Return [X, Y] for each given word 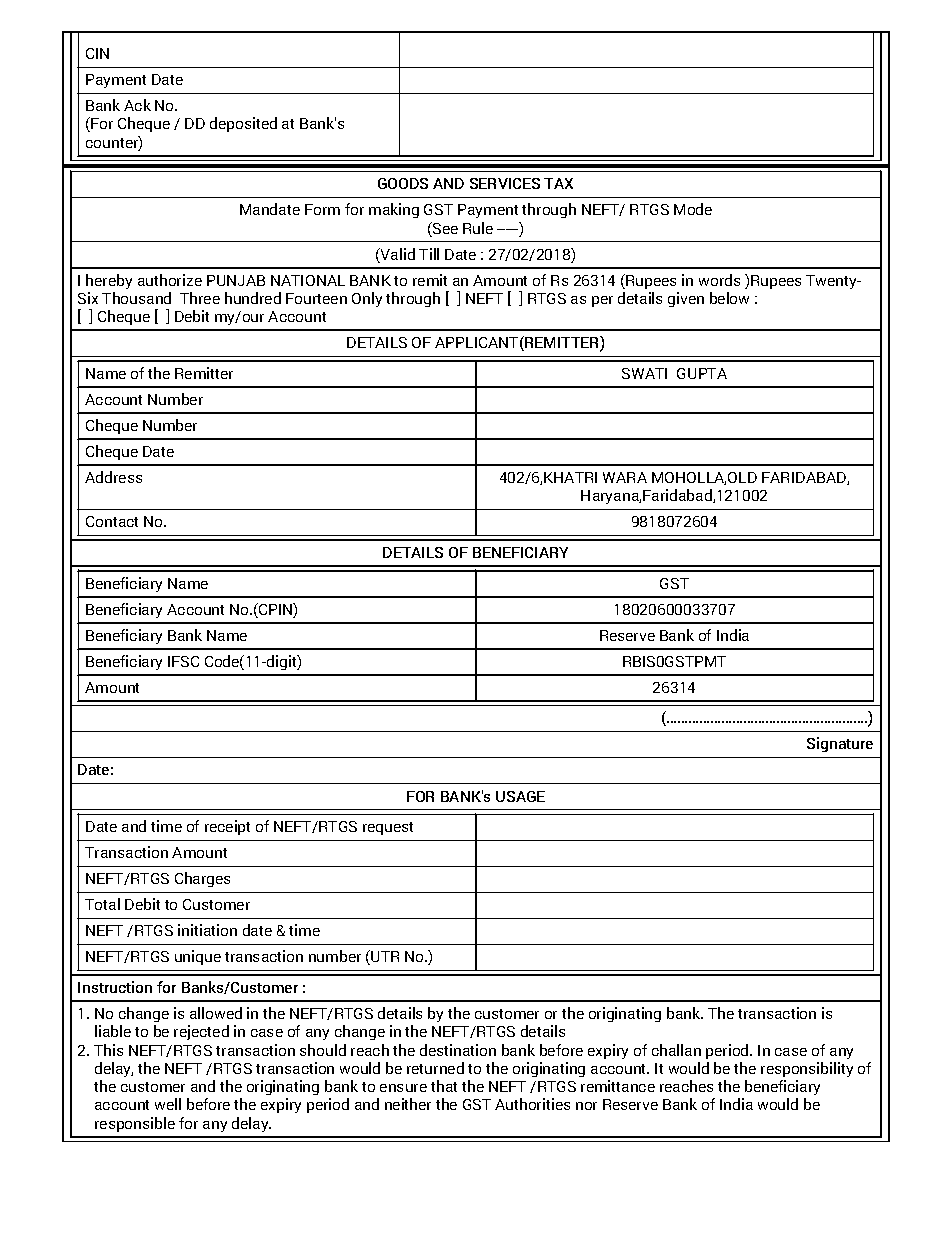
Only [367, 299]
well [168, 1104]
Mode [693, 209]
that [444, 1086]
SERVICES [505, 183]
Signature [840, 744]
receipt [227, 827]
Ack [137, 105]
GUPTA [702, 373]
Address [113, 477]
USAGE [520, 796]
